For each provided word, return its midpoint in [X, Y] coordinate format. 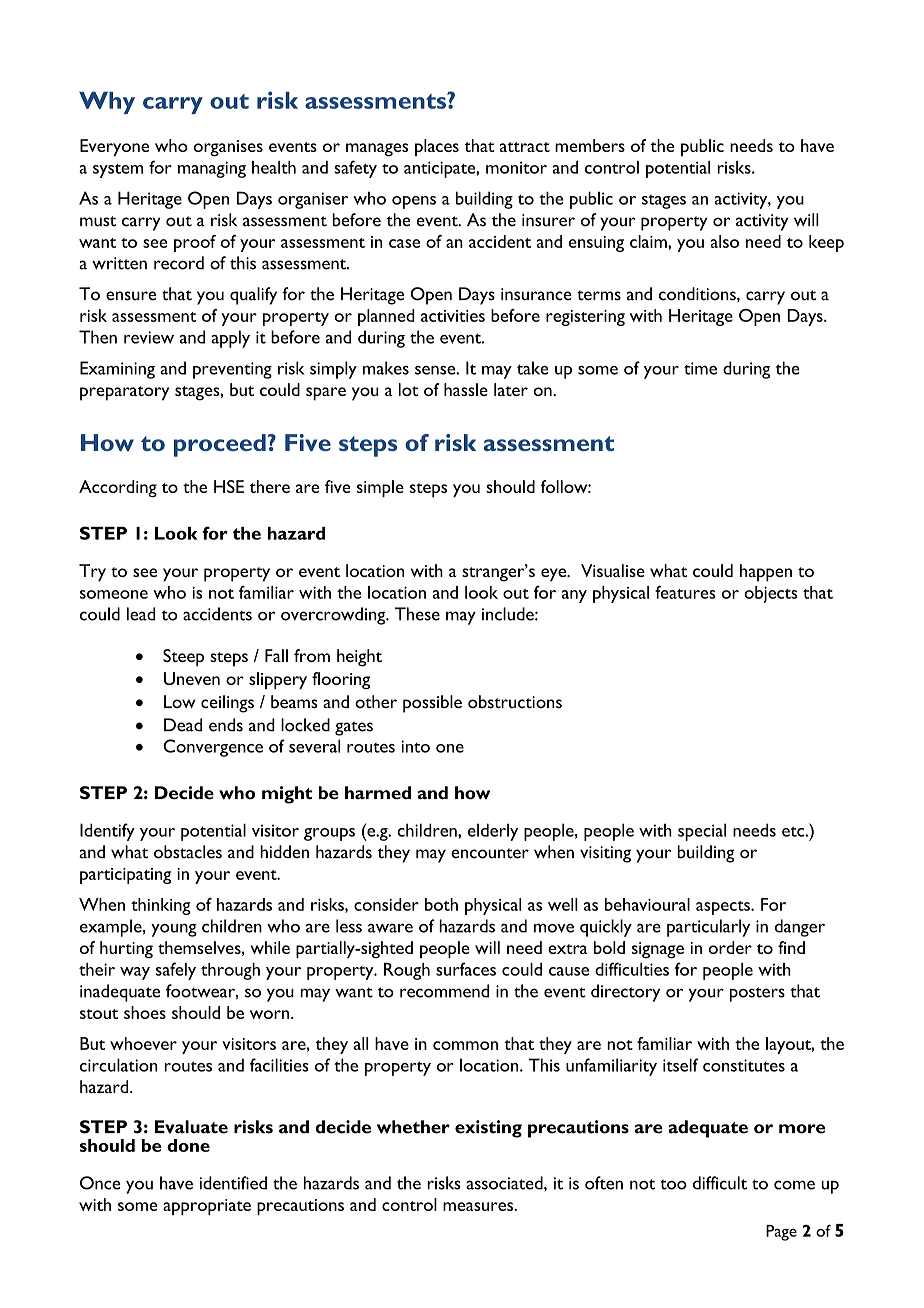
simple [380, 489]
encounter [490, 853]
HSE [229, 486]
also [724, 241]
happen [766, 573]
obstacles [188, 852]
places [437, 147]
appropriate [207, 1207]
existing [488, 1129]
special [702, 832]
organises [228, 148]
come [794, 1185]
